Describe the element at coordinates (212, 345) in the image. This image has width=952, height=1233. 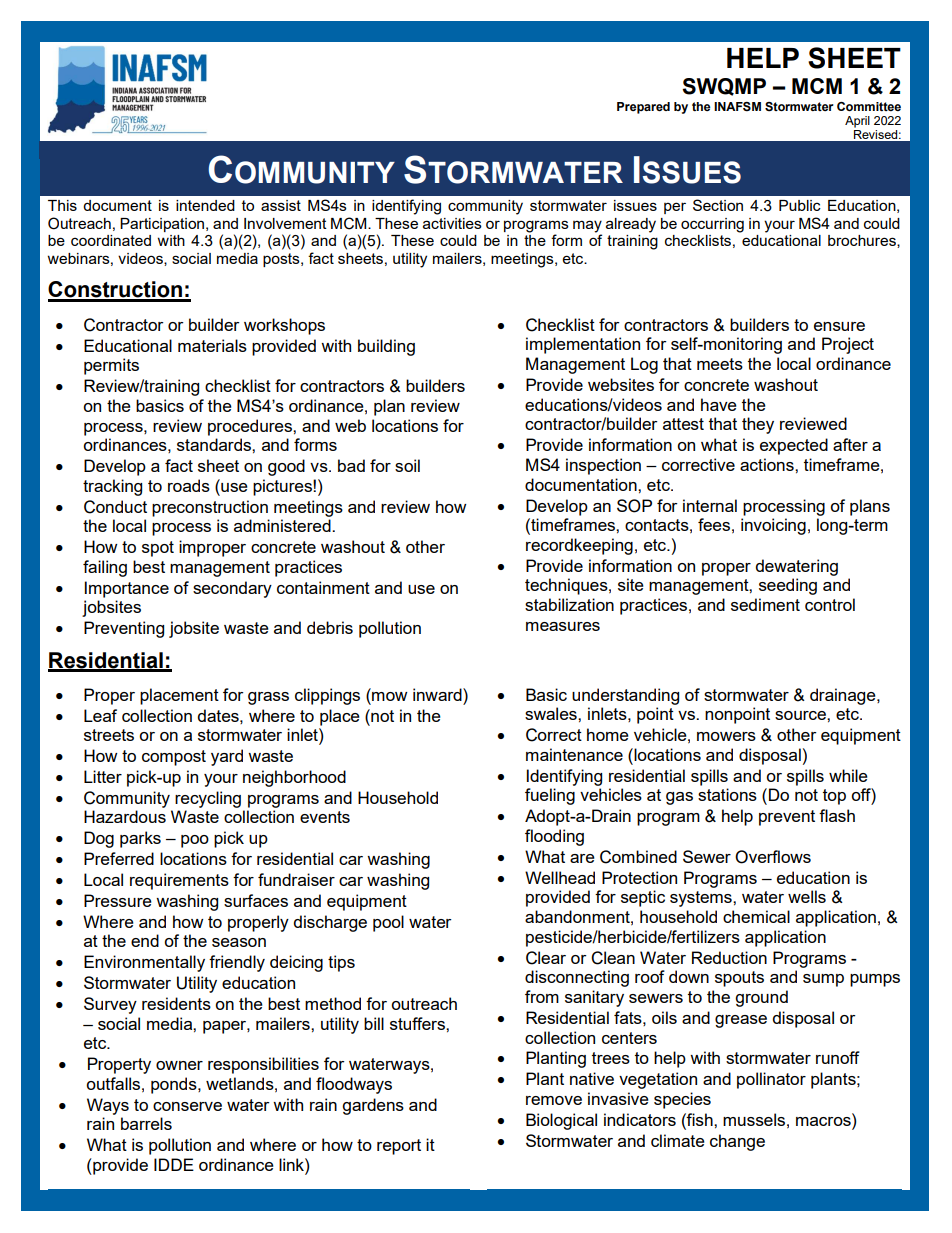
I see `materials` at that location.
